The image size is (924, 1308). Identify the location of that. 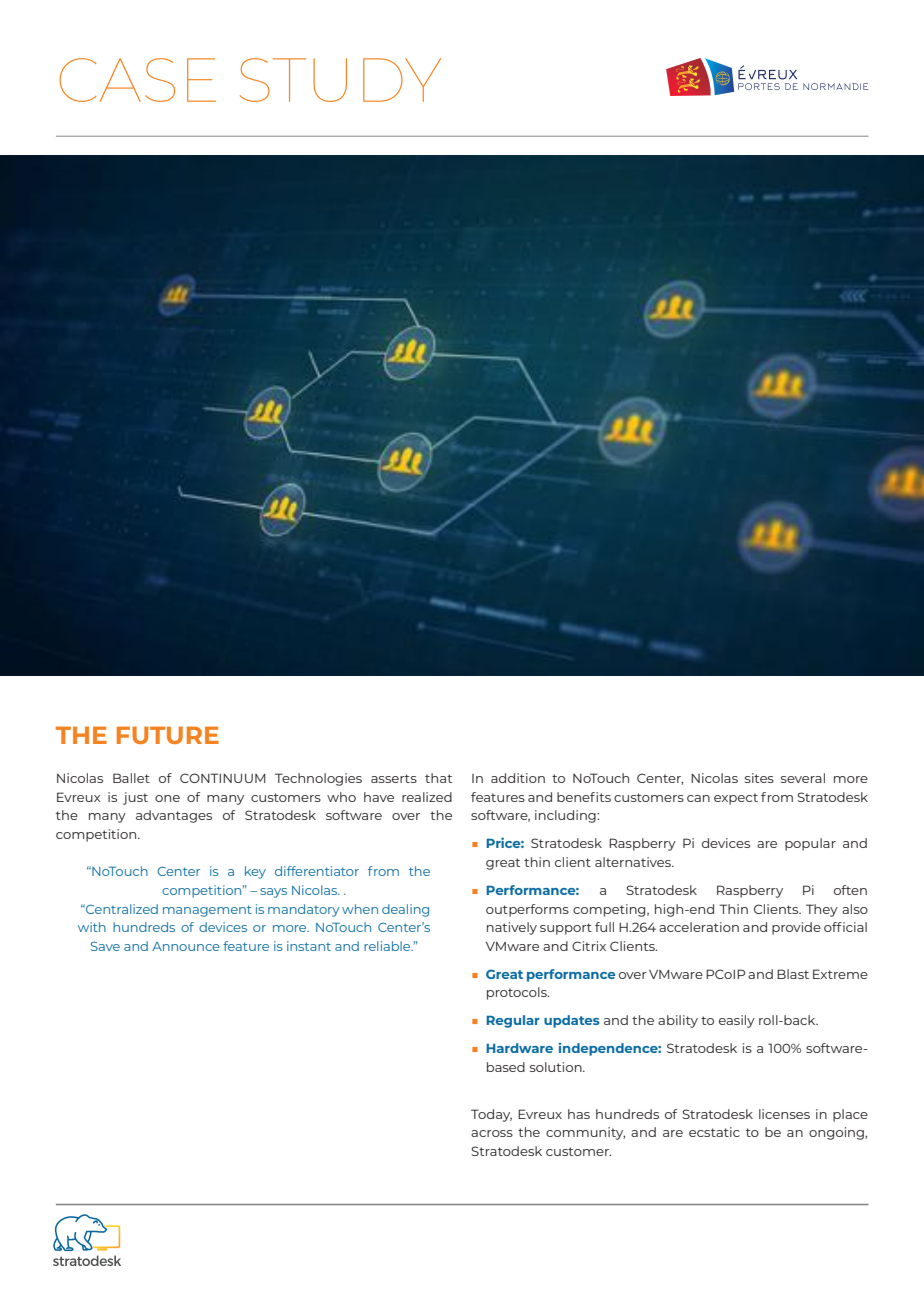
(438, 778).
